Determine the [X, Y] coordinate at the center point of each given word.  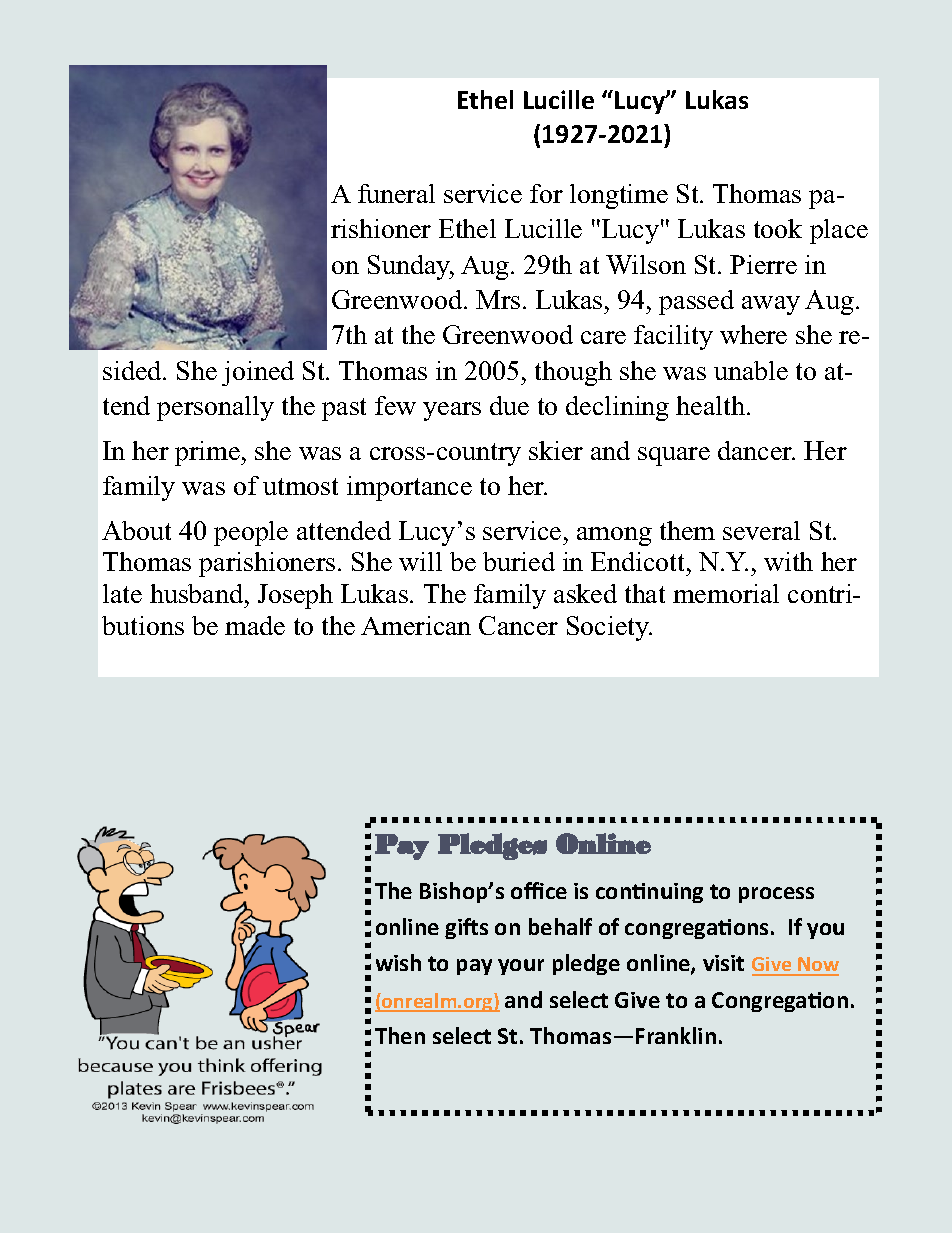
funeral [396, 193]
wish [398, 962]
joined [258, 373]
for [546, 193]
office [539, 890]
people [251, 533]
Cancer [518, 625]
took [778, 228]
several [761, 530]
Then [400, 1035]
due [509, 405]
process [776, 895]
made [255, 625]
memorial [726, 593]
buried [519, 561]
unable [751, 370]
